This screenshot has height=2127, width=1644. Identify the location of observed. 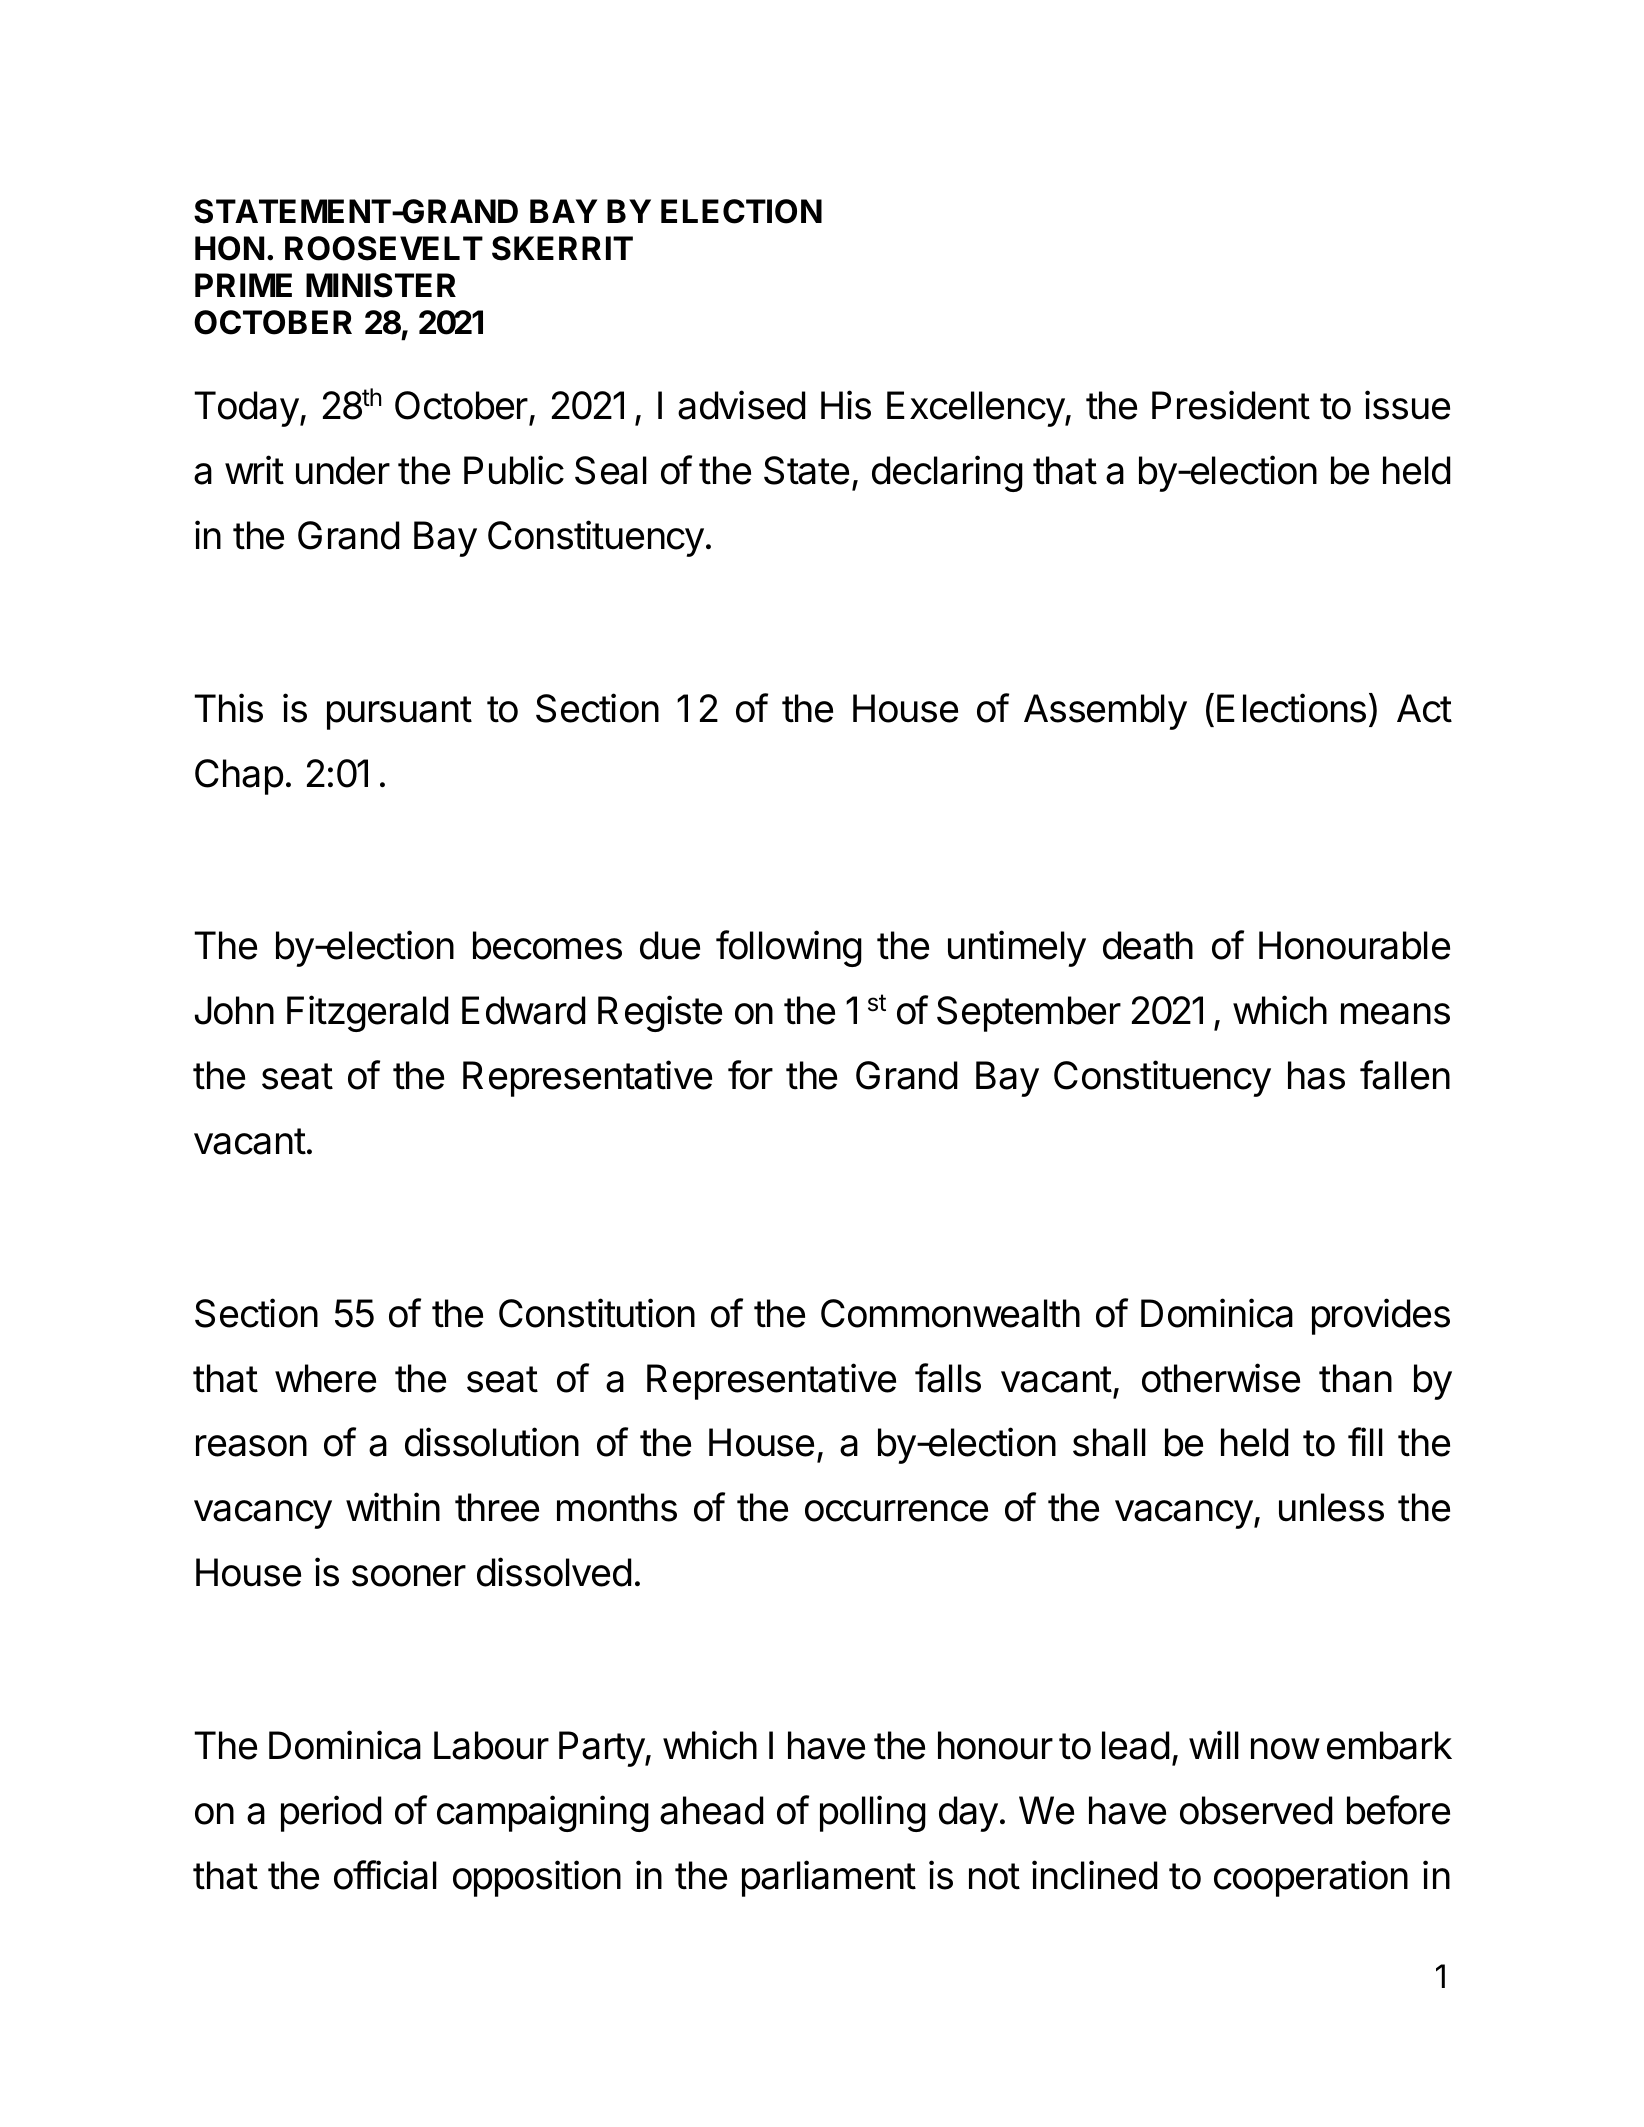
(1256, 1810).
